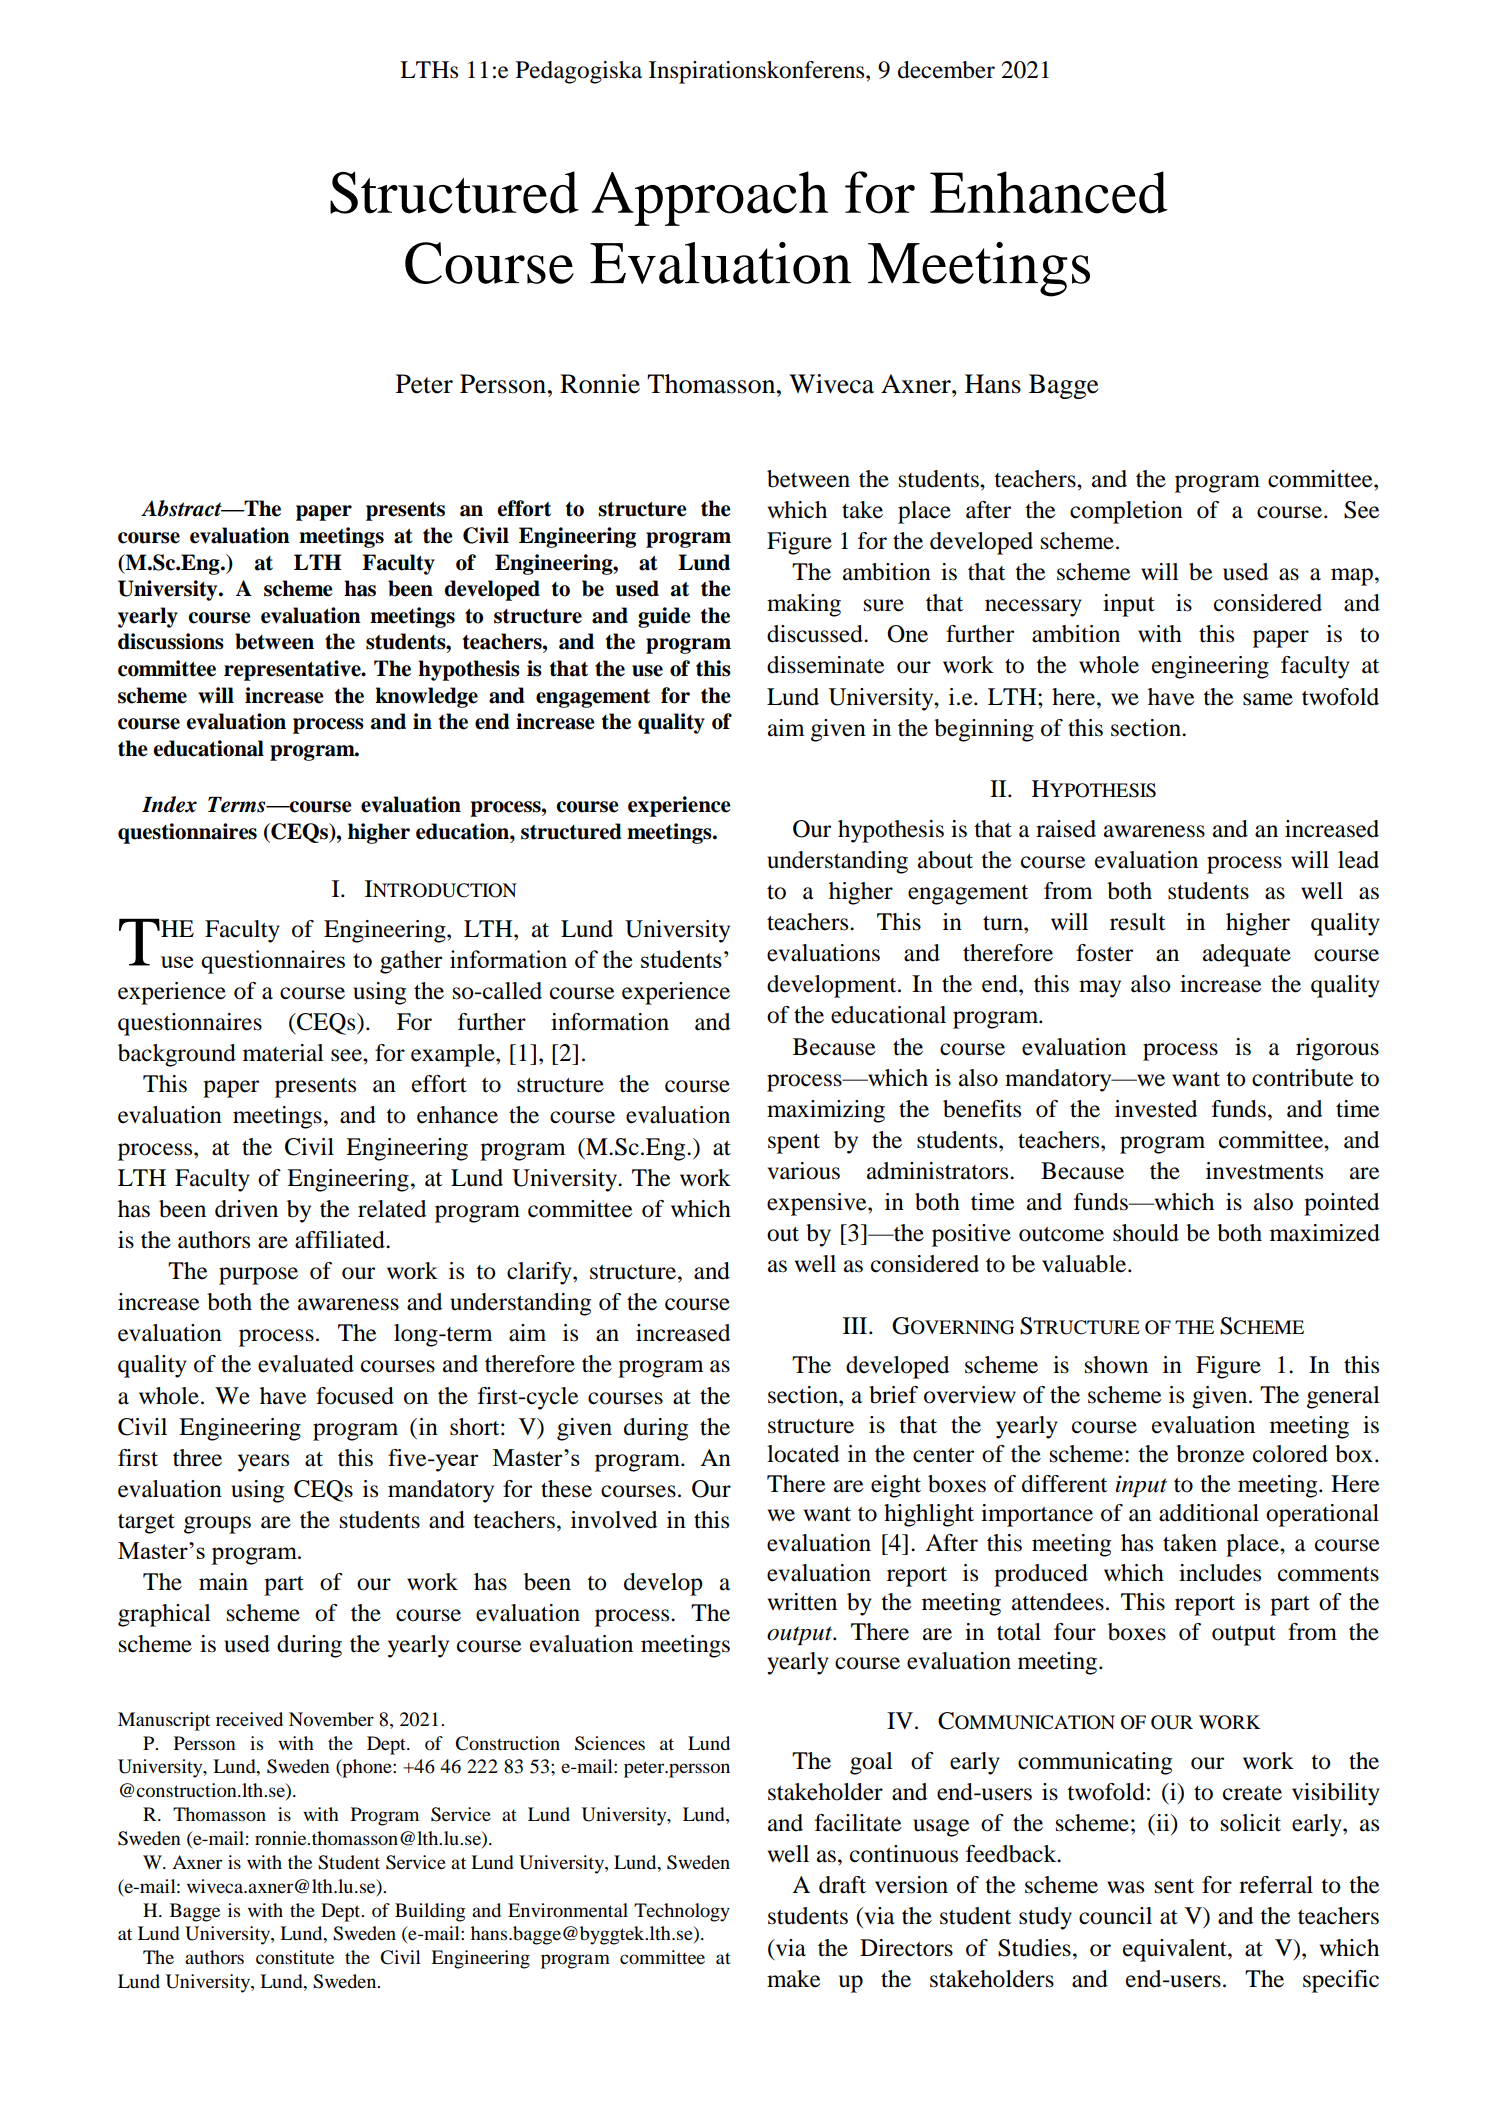 This screenshot has width=1498, height=2120. What do you see at coordinates (803, 1454) in the screenshot?
I see `located` at bounding box center [803, 1454].
